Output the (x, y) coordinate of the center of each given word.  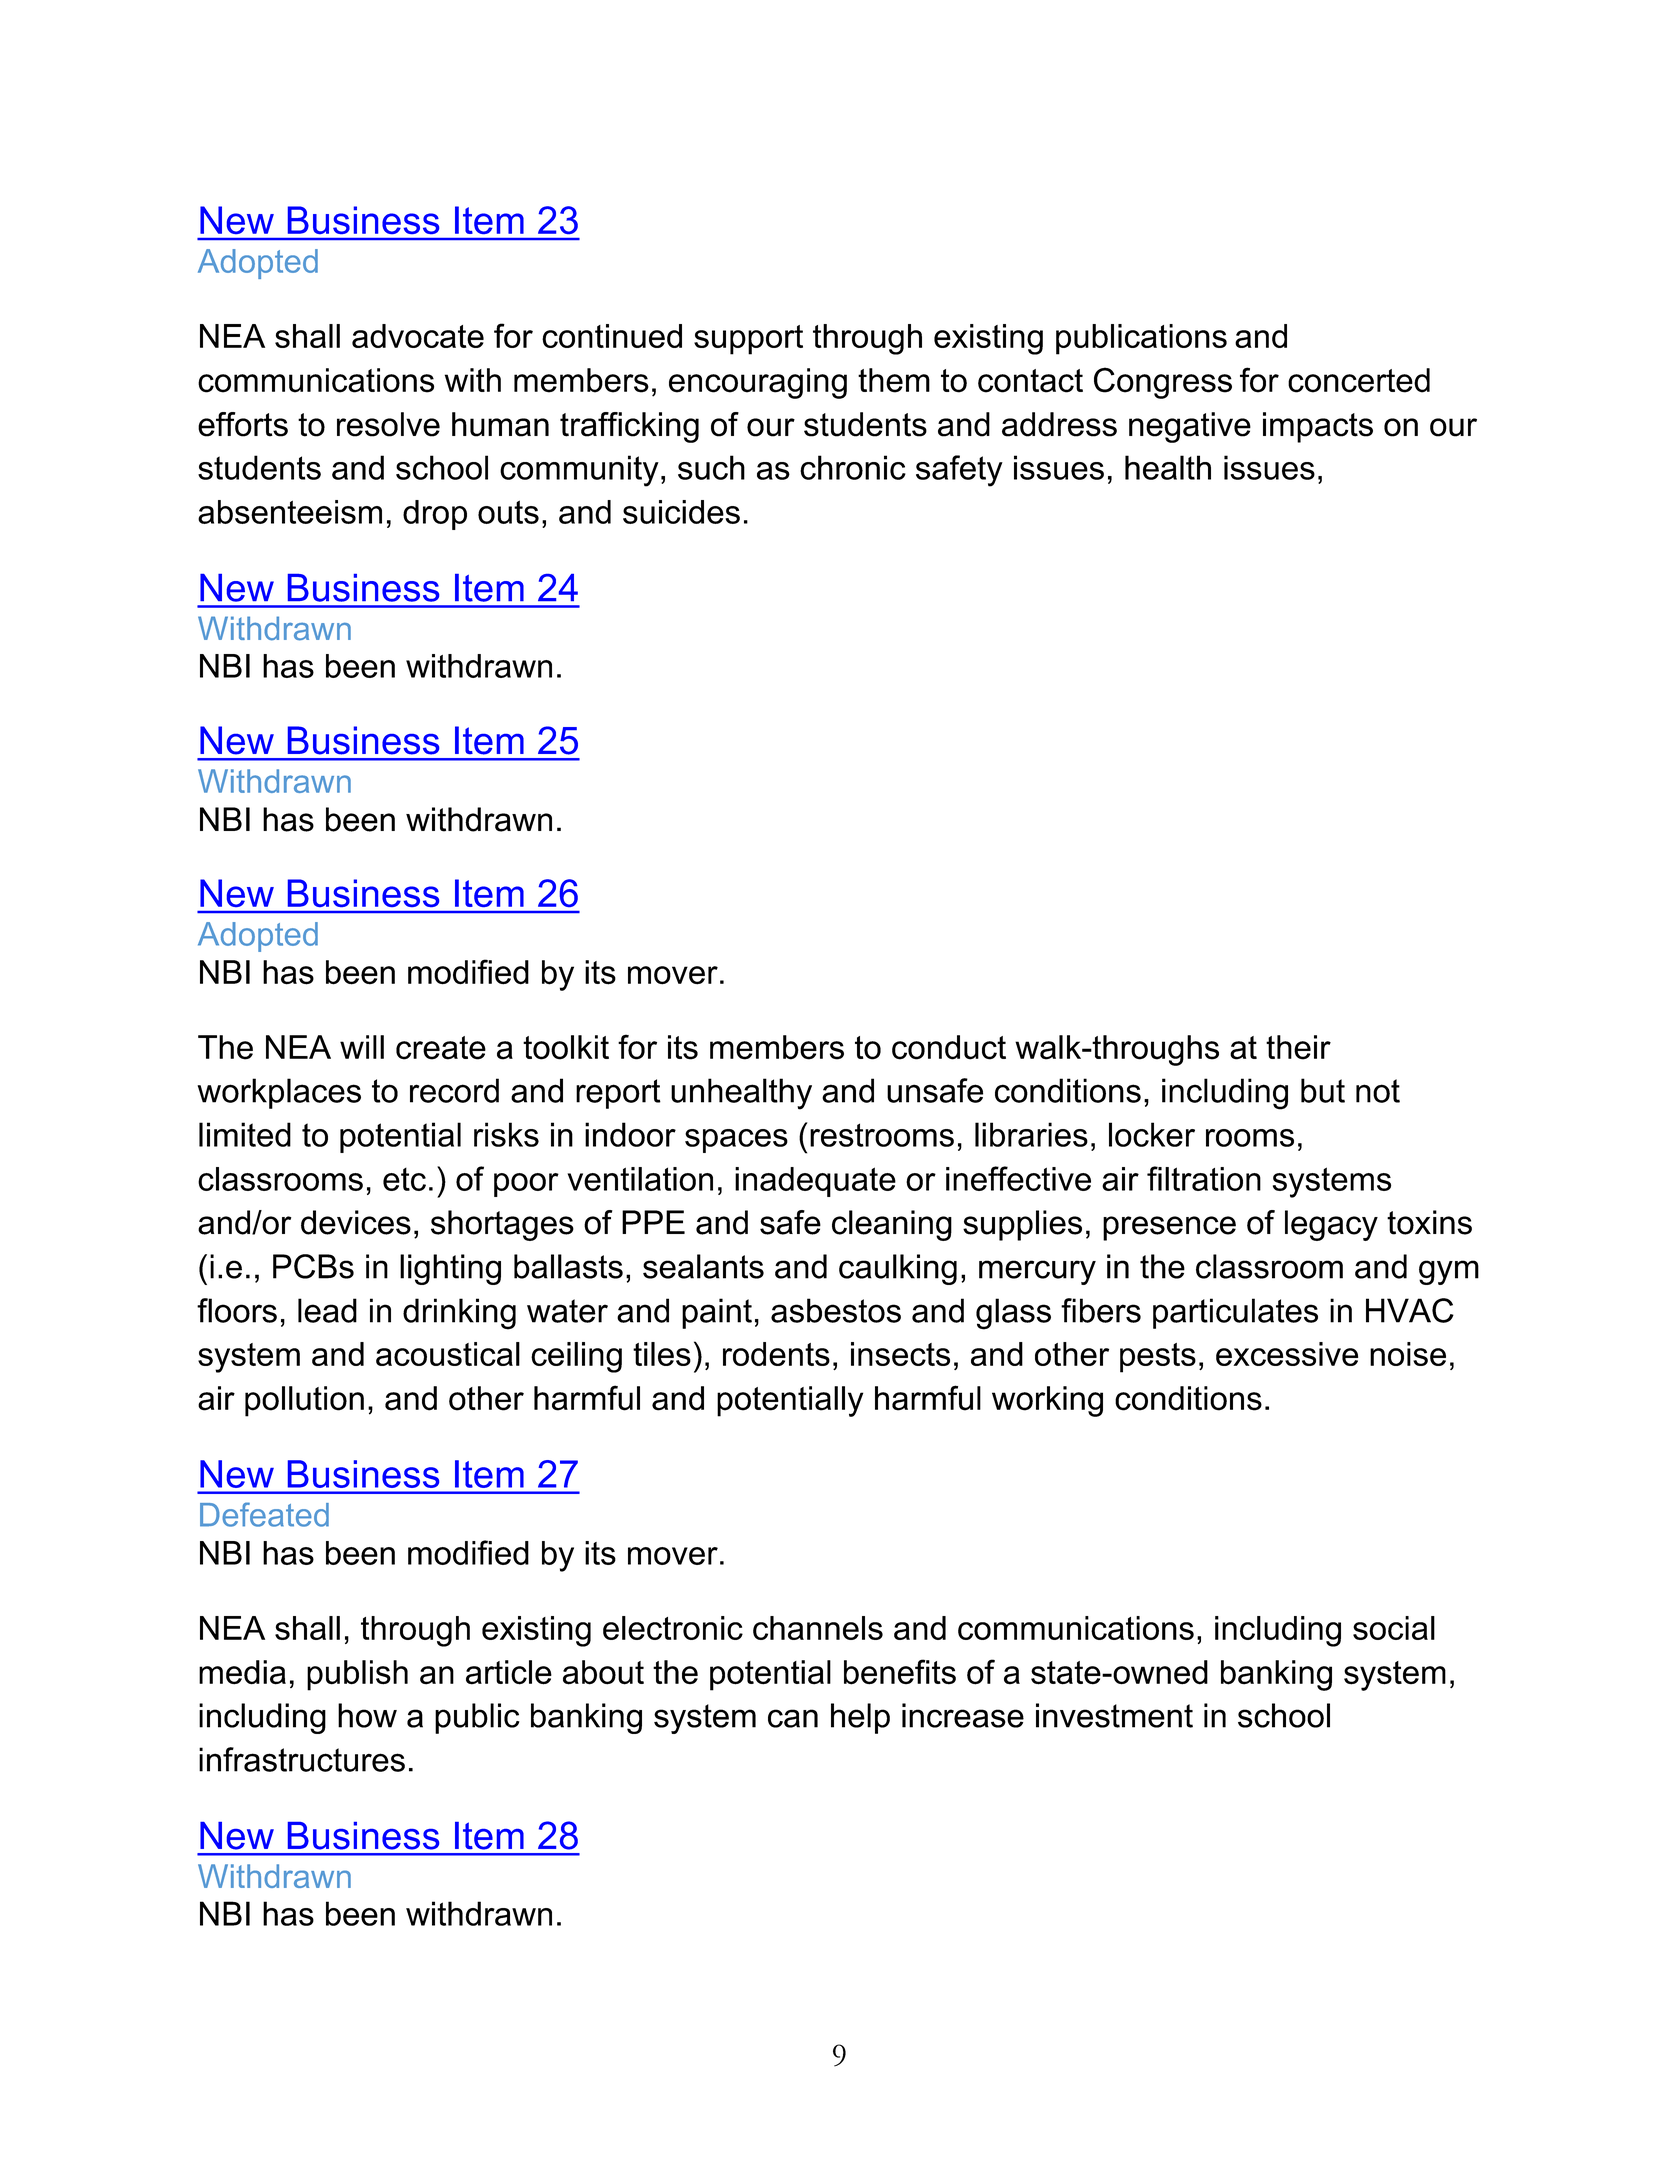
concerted (1359, 380)
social (1394, 1628)
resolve (388, 424)
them (894, 380)
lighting (450, 1269)
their (1298, 1047)
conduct (949, 1047)
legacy (1331, 1225)
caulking (898, 1269)
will (362, 1047)
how (367, 1715)
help (860, 1718)
